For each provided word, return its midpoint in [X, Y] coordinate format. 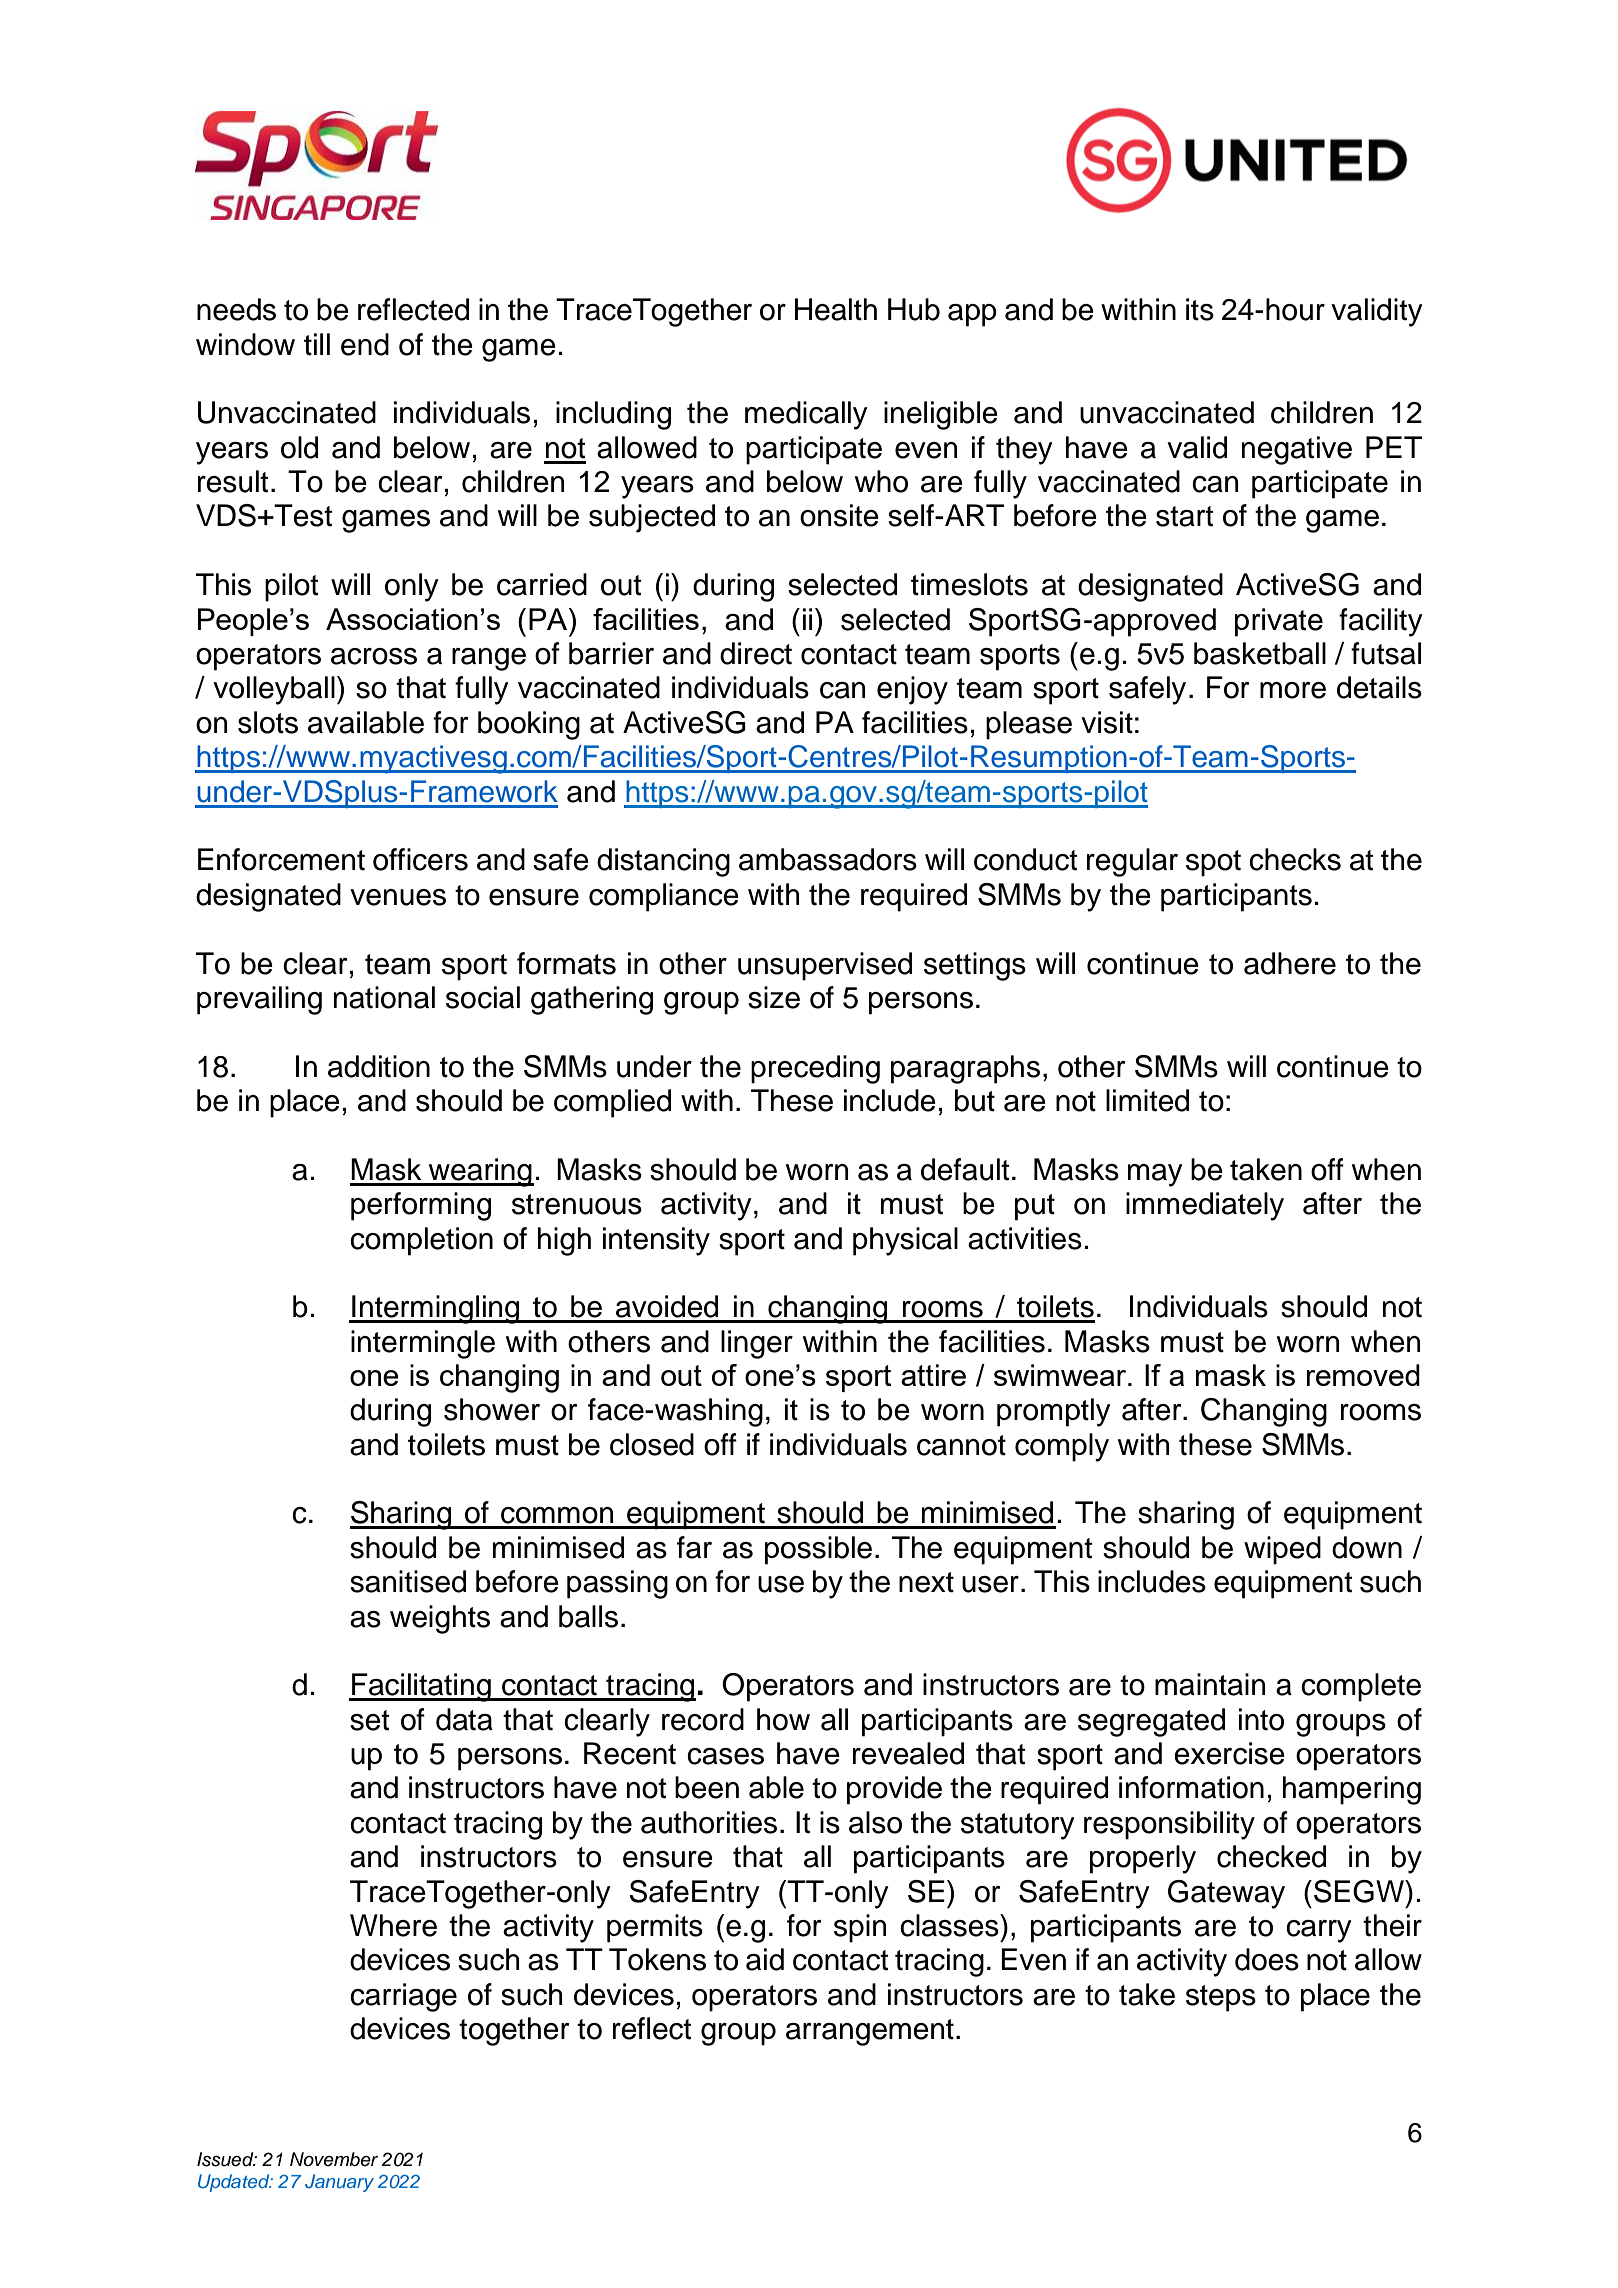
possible [818, 1550]
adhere [1290, 963]
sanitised [408, 1581]
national [384, 997]
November [334, 2159]
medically [806, 415]
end [365, 344]
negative [1297, 450]
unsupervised [825, 966]
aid [765, 1959]
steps [1221, 1998]
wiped [1282, 1550]
